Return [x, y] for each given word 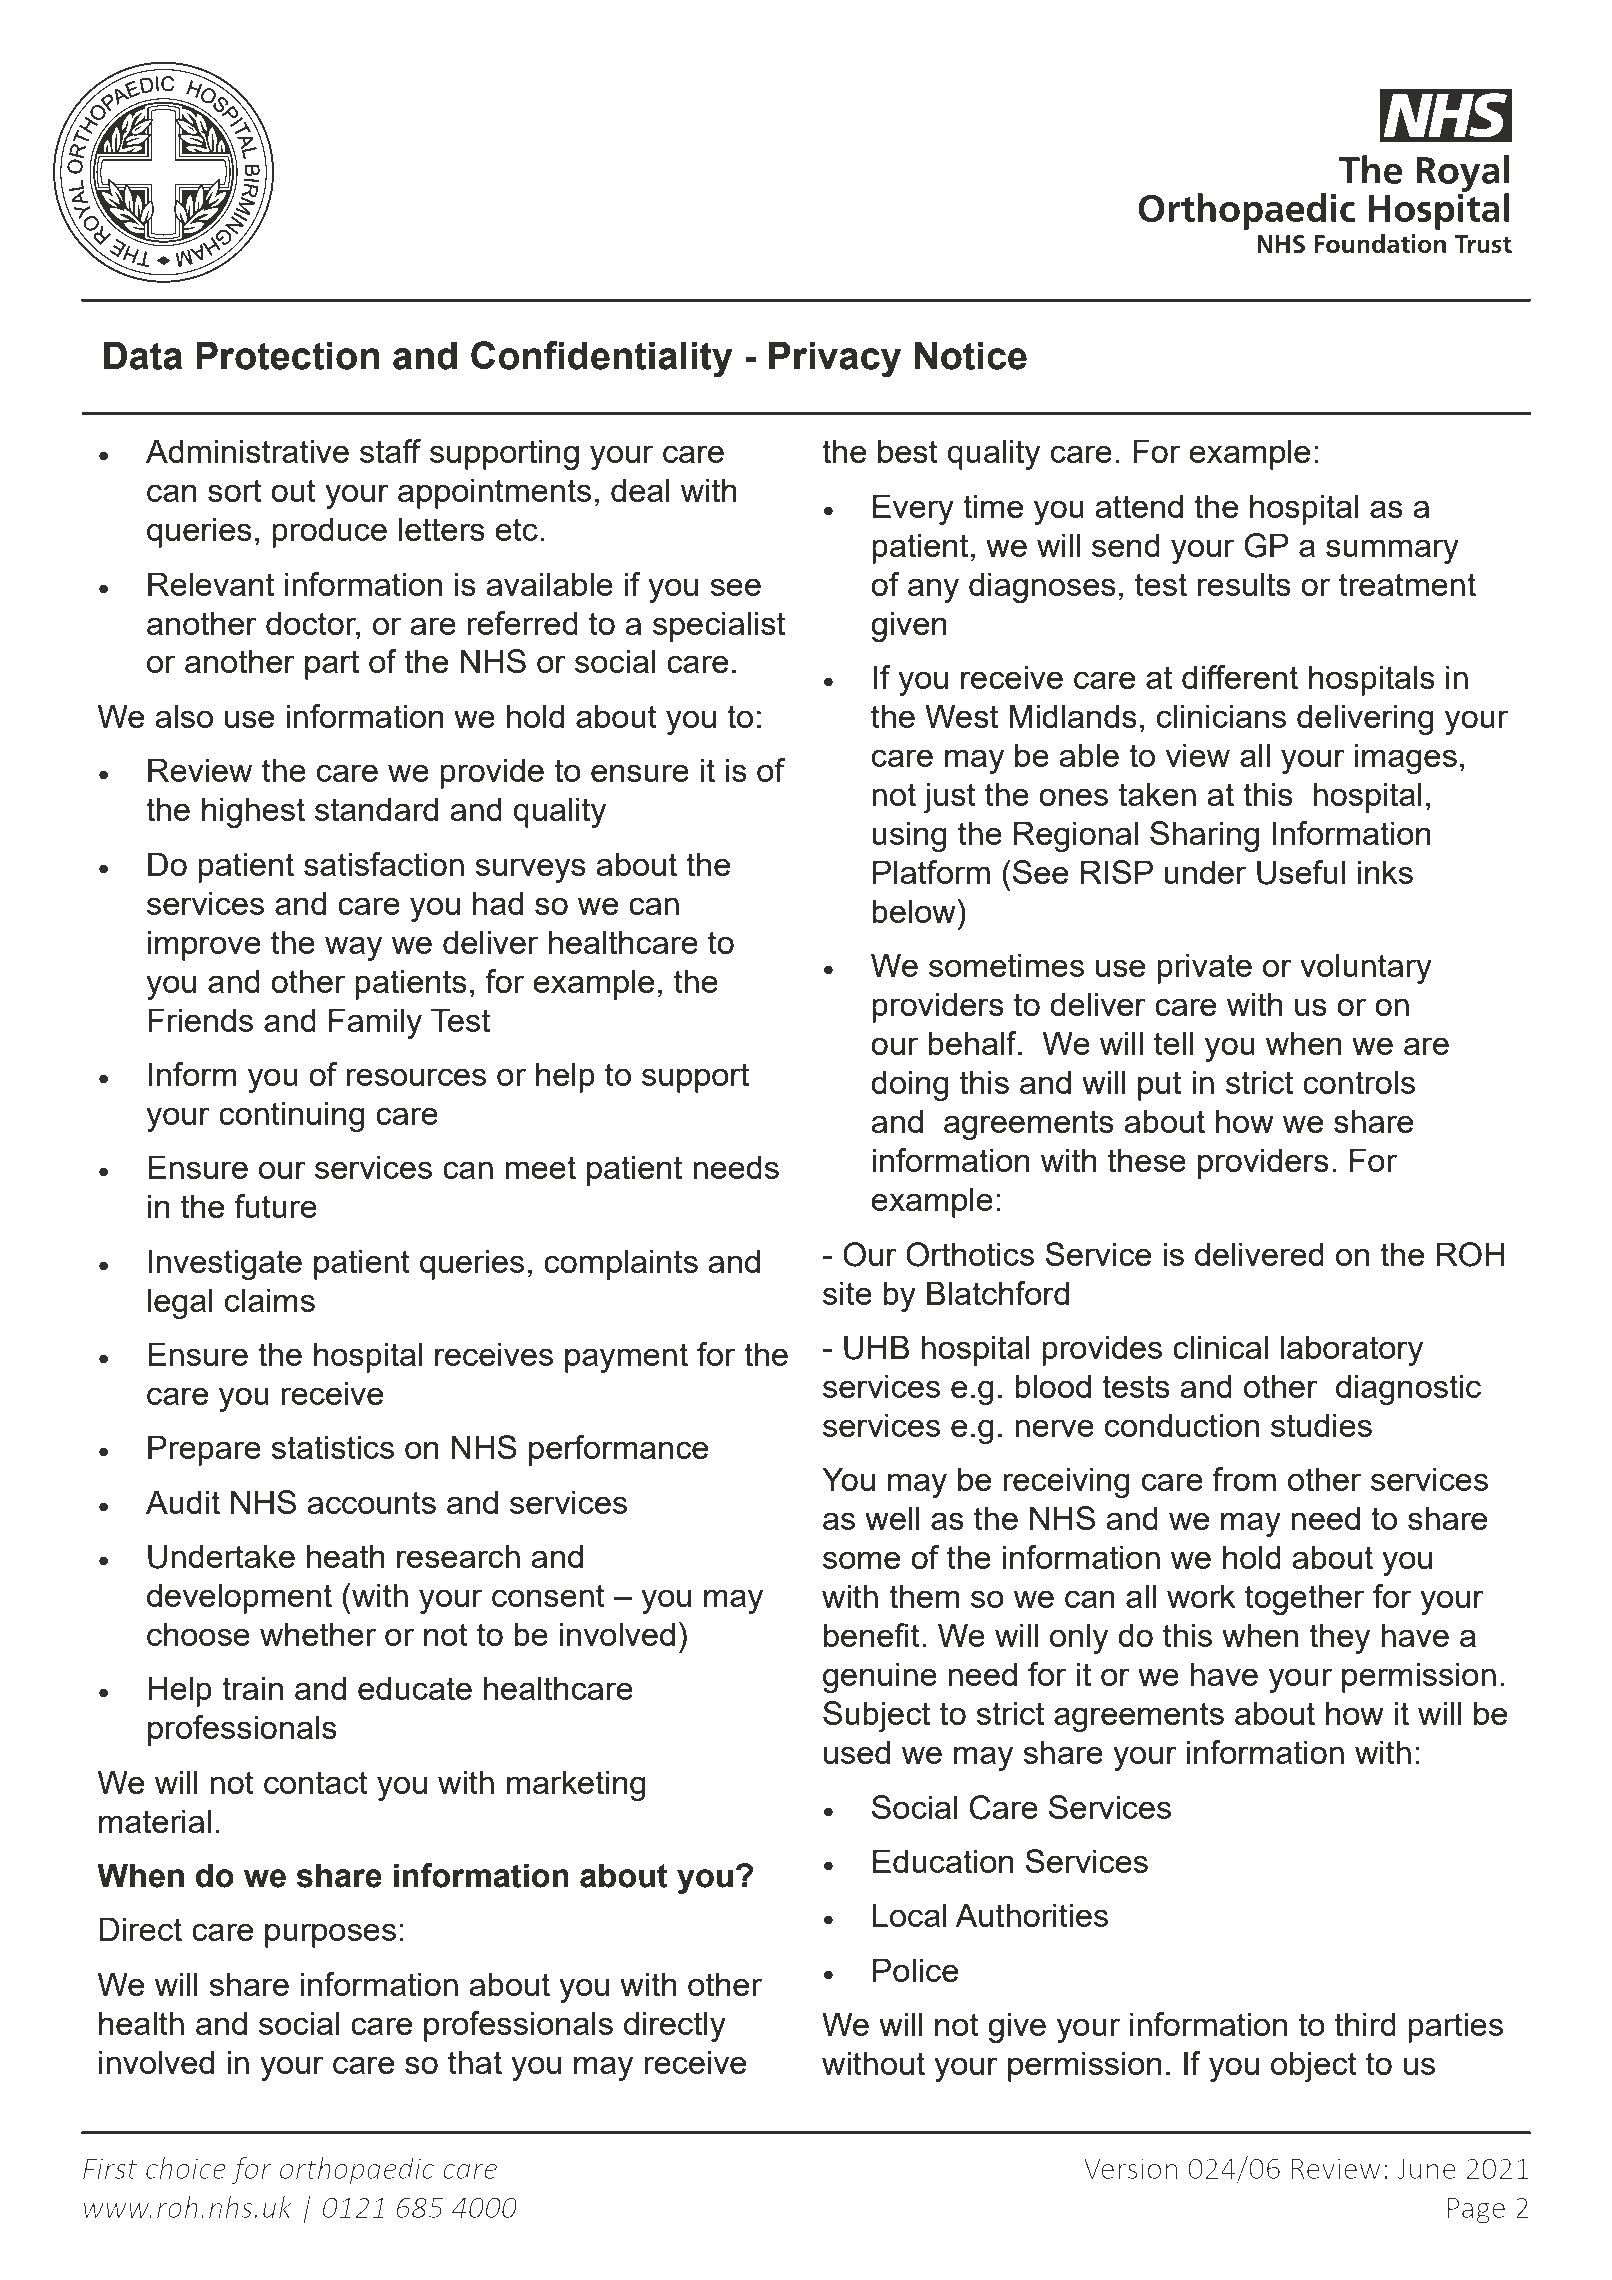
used [857, 1752]
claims [270, 1300]
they [1339, 1638]
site [847, 1293]
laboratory [1352, 1350]
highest [253, 812]
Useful [1301, 872]
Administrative [247, 451]
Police [915, 1970]
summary [1392, 551]
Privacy [835, 359]
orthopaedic [357, 2171]
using [909, 836]
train [252, 1688]
